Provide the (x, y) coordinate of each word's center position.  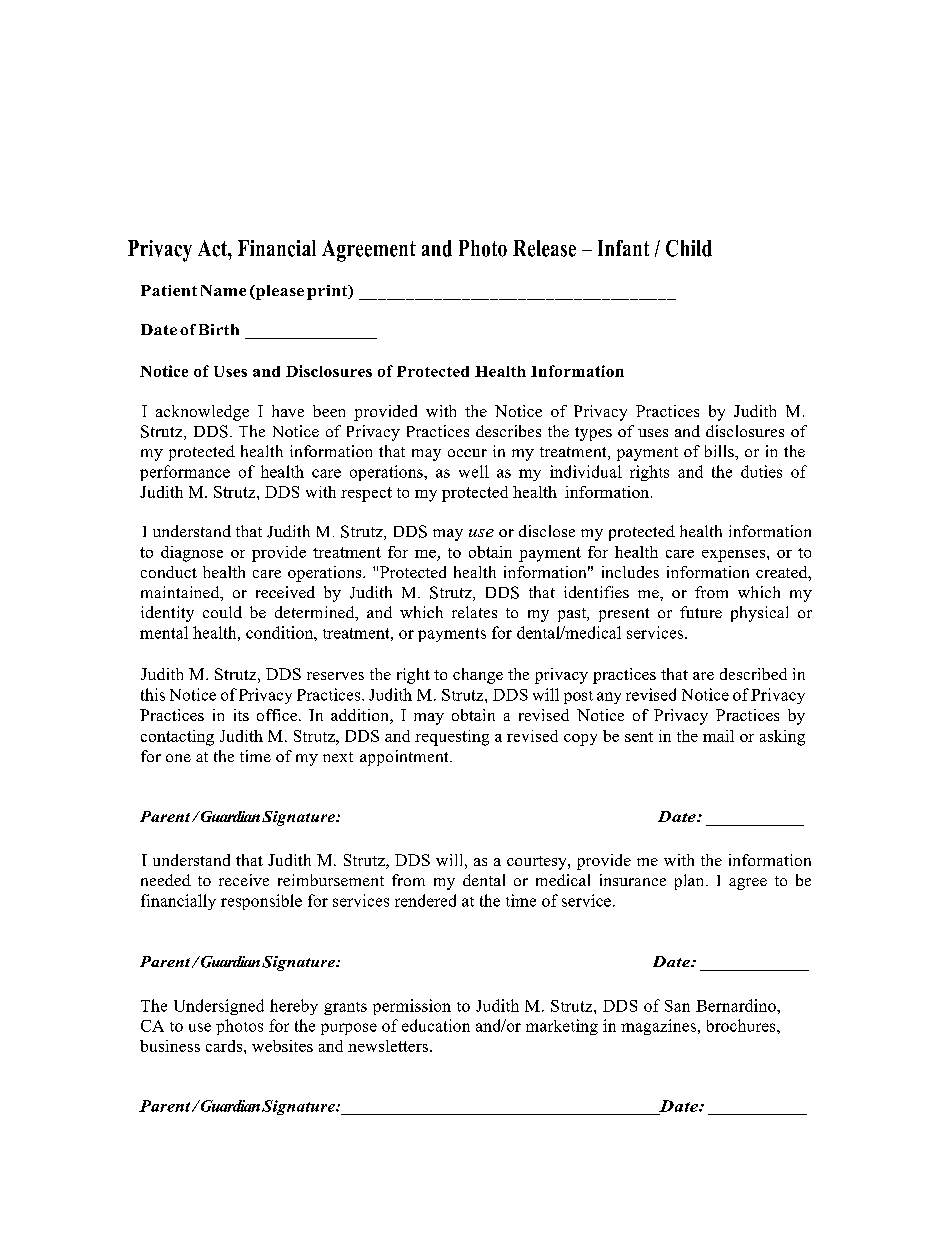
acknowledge (202, 413)
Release (544, 248)
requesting (452, 738)
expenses (735, 556)
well (474, 471)
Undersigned (219, 1007)
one (178, 758)
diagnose (192, 554)
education (436, 1025)
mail (718, 736)
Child (689, 248)
